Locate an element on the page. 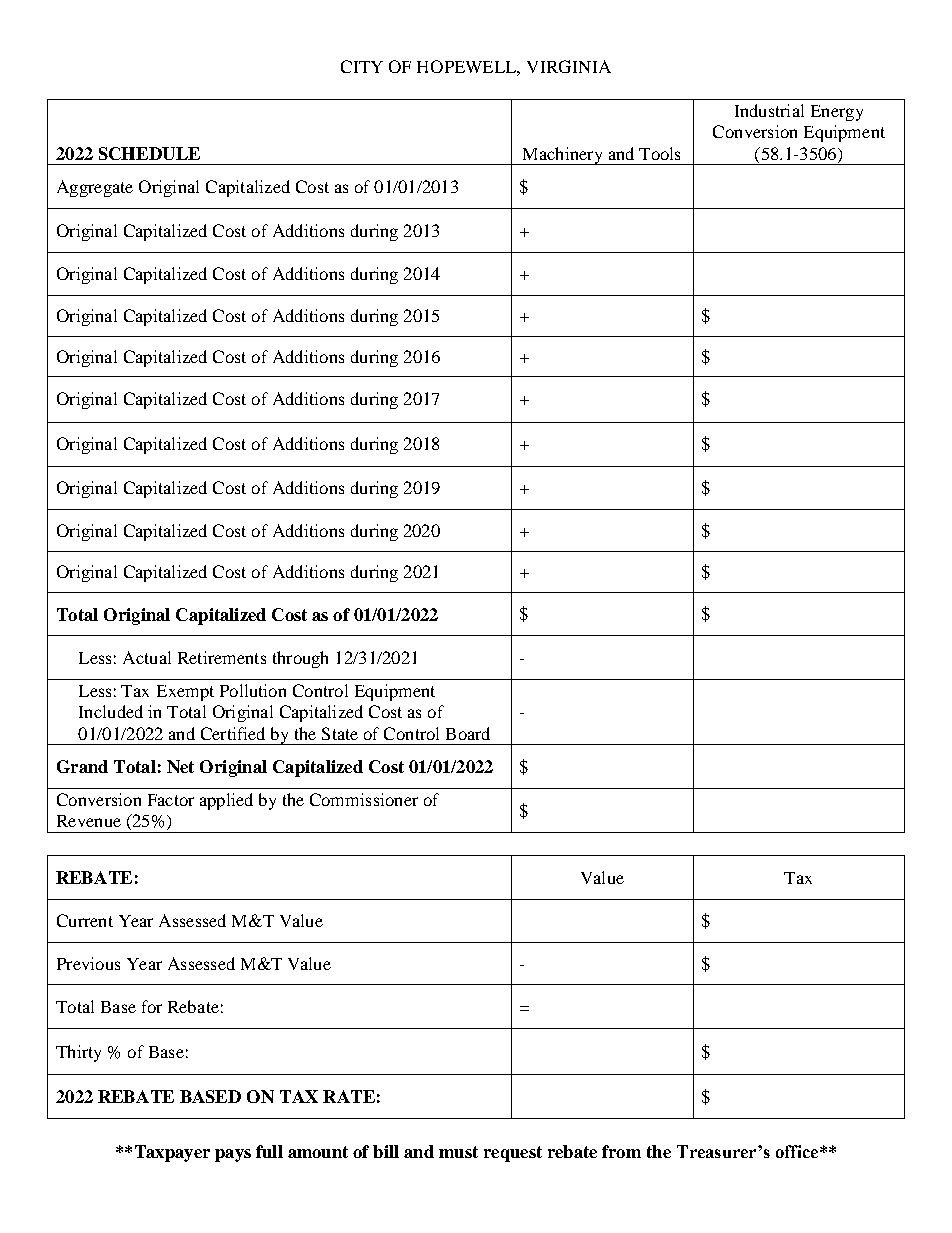 This page has height=1233, width=952. Tools is located at coordinates (659, 153).
